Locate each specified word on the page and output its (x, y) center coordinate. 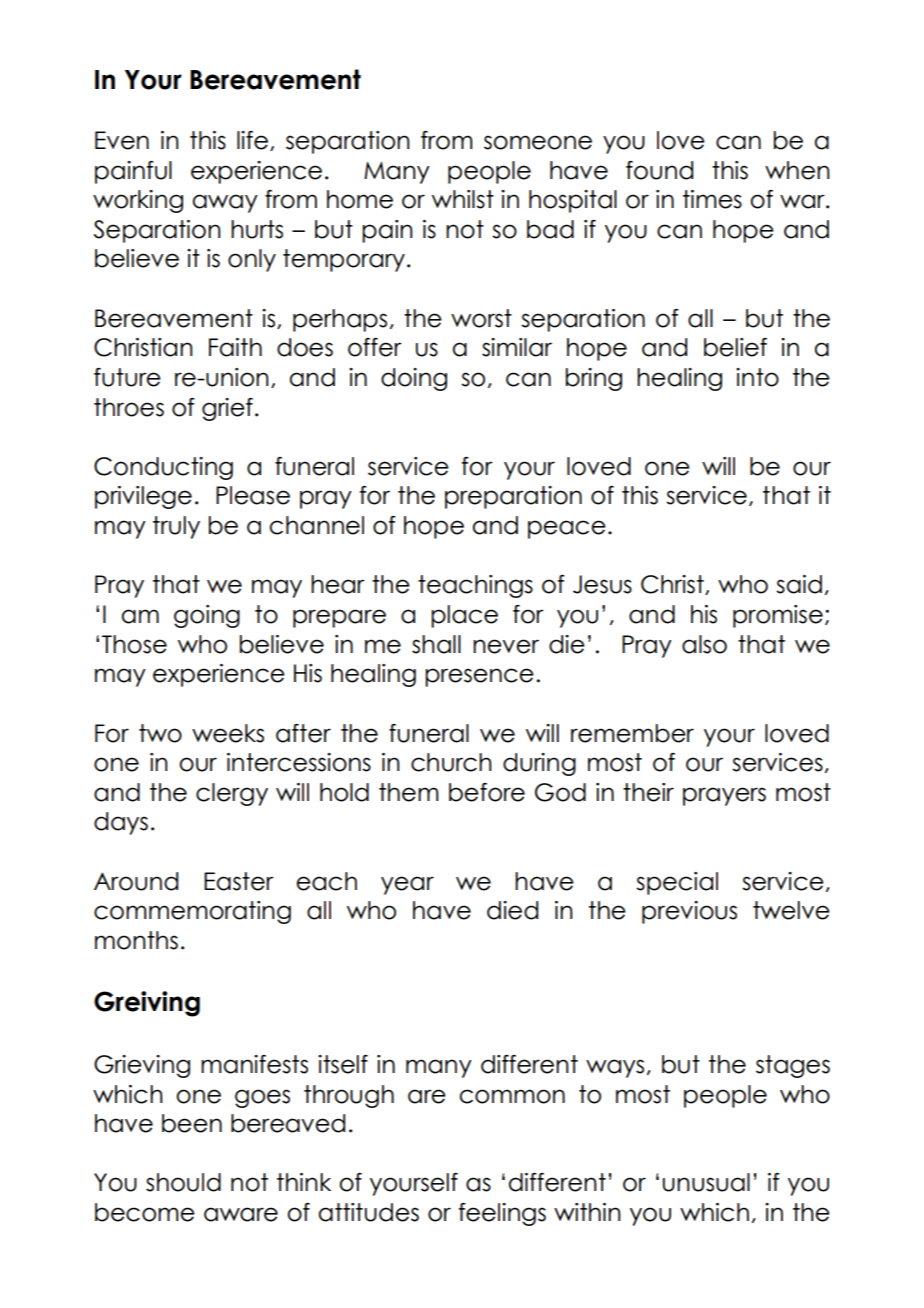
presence (479, 677)
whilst (463, 199)
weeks (228, 733)
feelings (502, 1214)
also (704, 644)
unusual (706, 1182)
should (183, 1182)
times (712, 199)
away (225, 203)
